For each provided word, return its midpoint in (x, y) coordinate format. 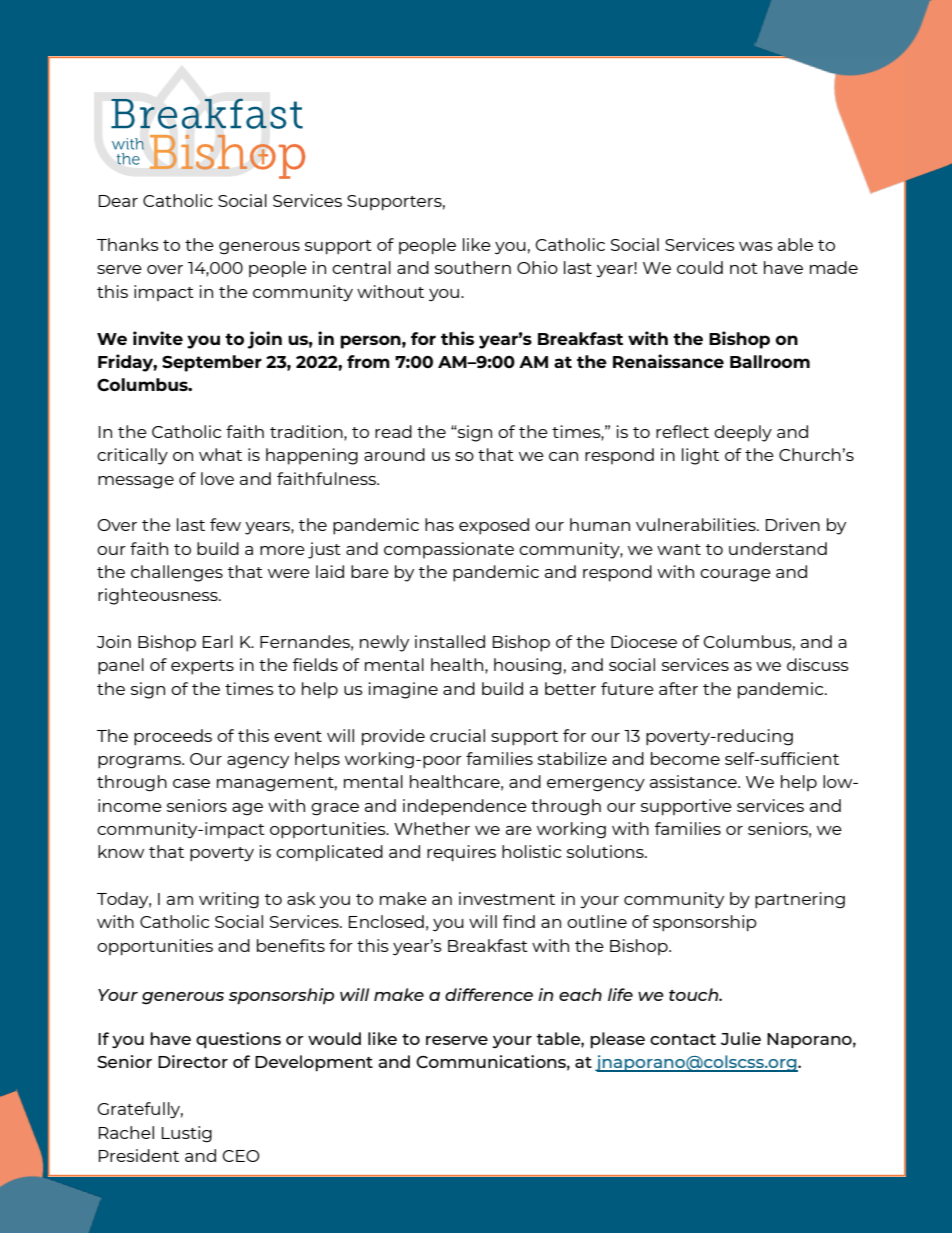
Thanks (128, 244)
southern (473, 267)
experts (202, 667)
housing (527, 666)
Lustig (187, 1134)
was (756, 246)
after (678, 688)
